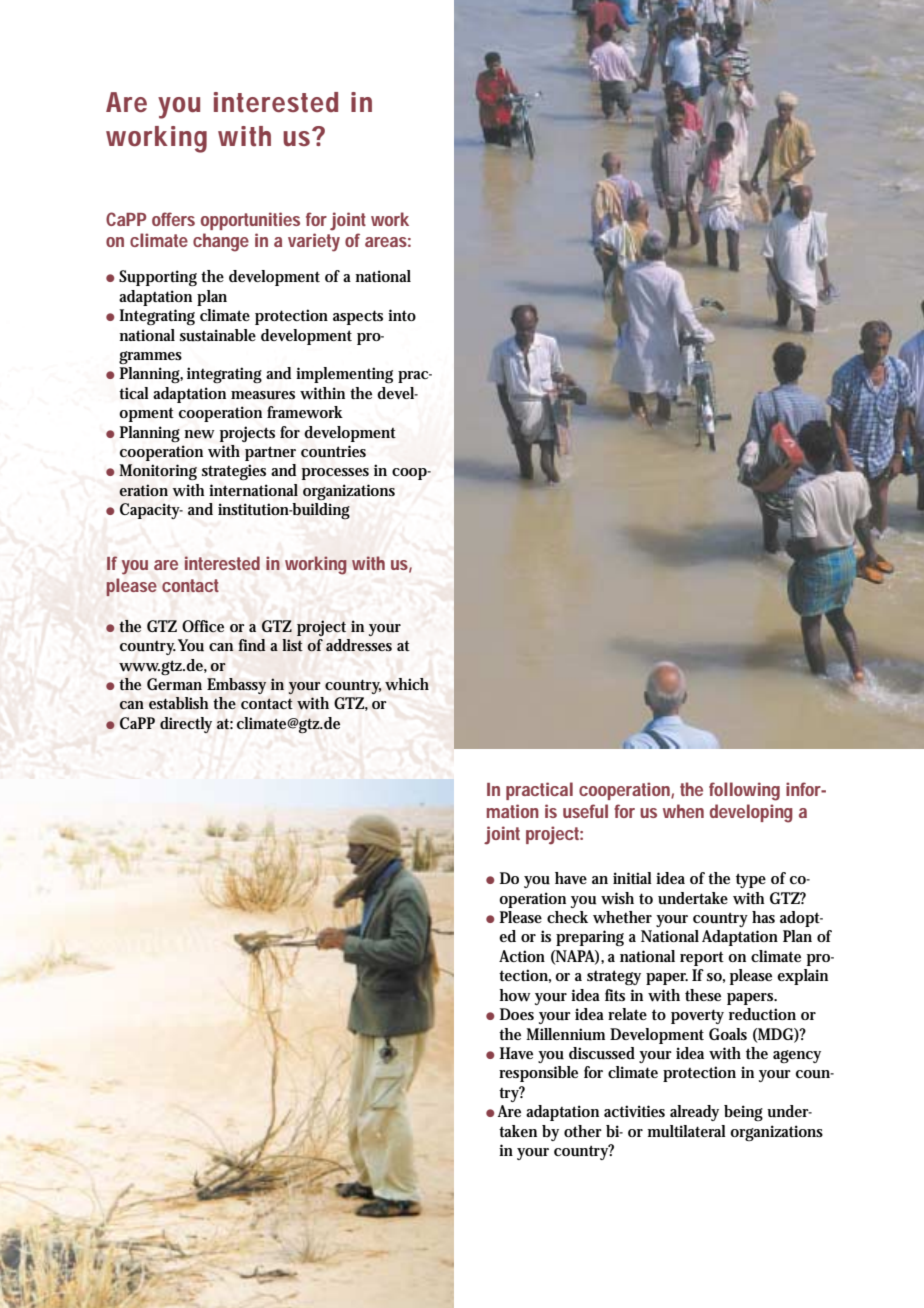 Image resolution: width=924 pixels, height=1308 pixels. Describe the element at coordinates (402, 315) in the document. I see `into` at that location.
